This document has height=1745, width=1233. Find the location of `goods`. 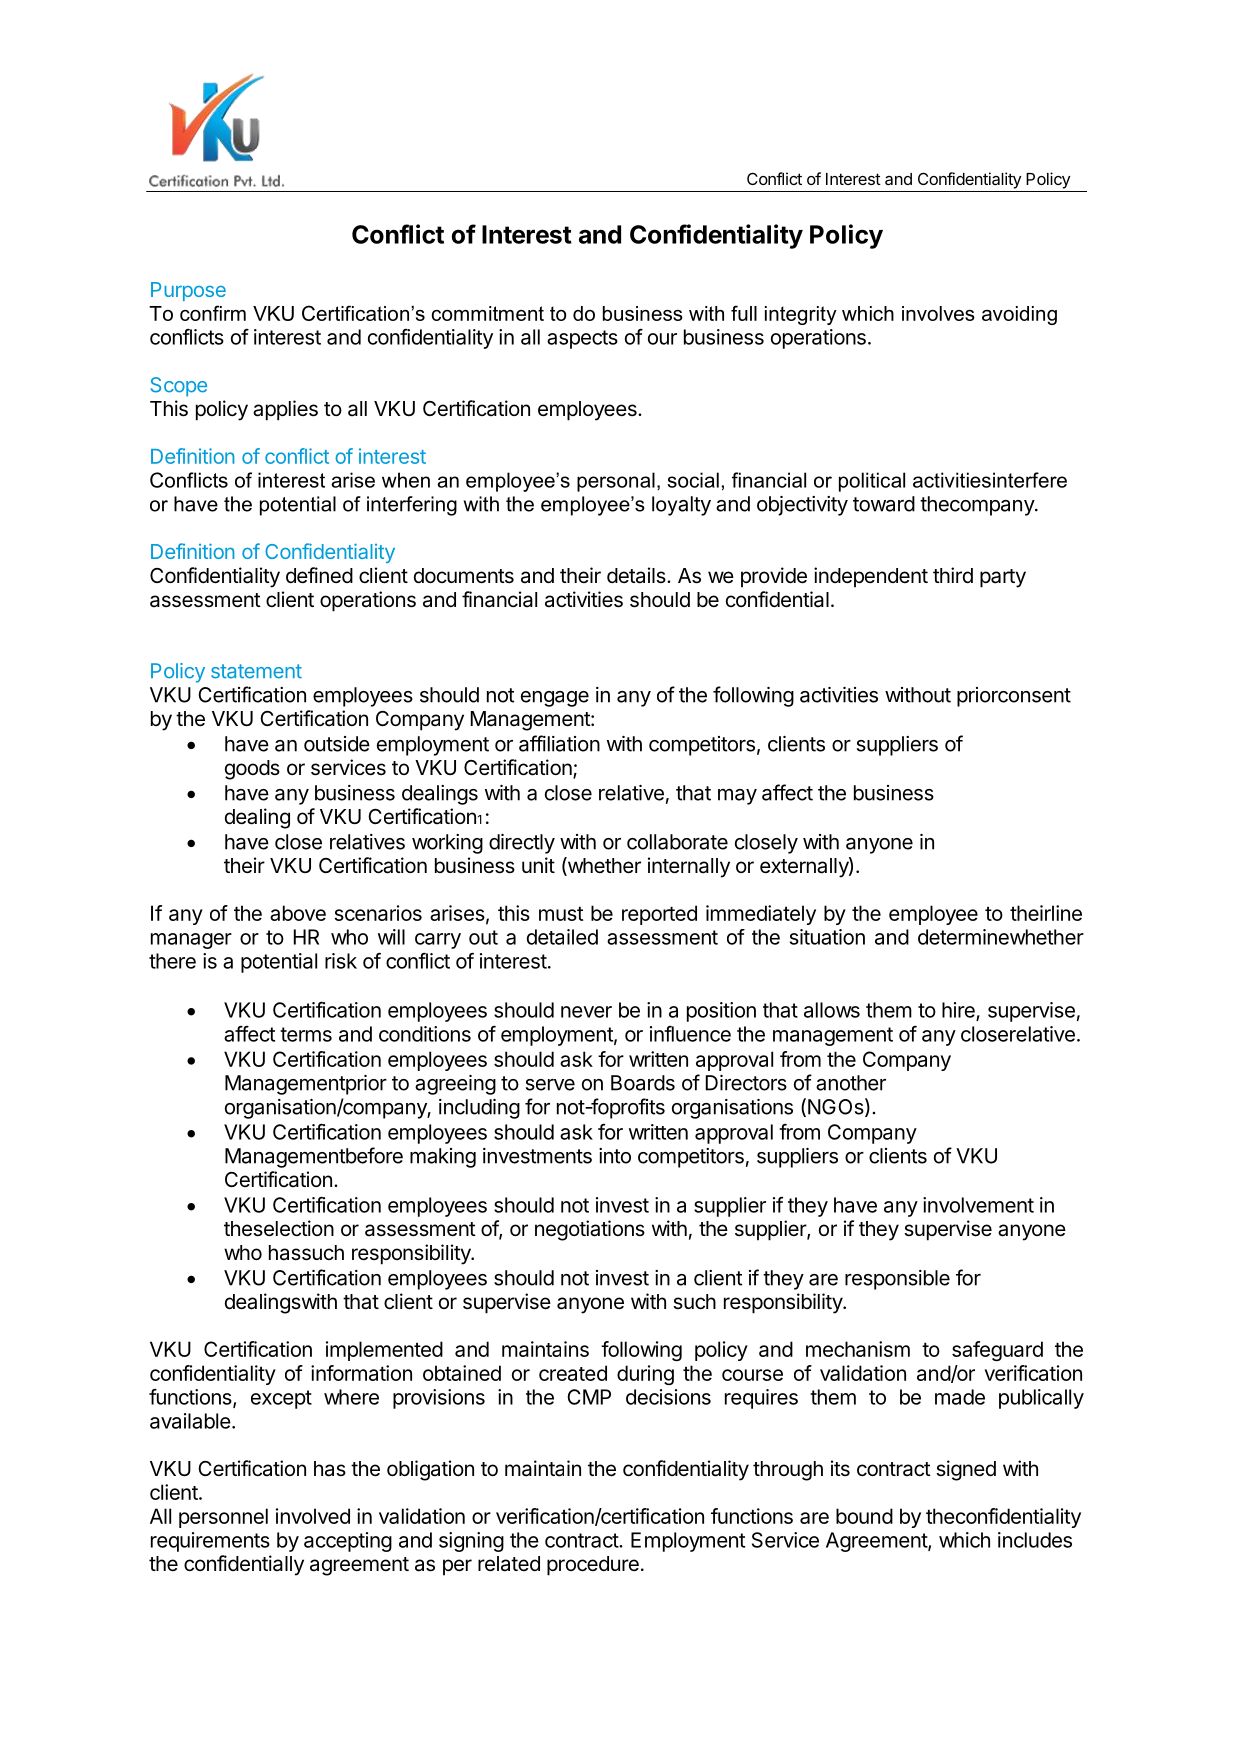

goods is located at coordinates (252, 770).
